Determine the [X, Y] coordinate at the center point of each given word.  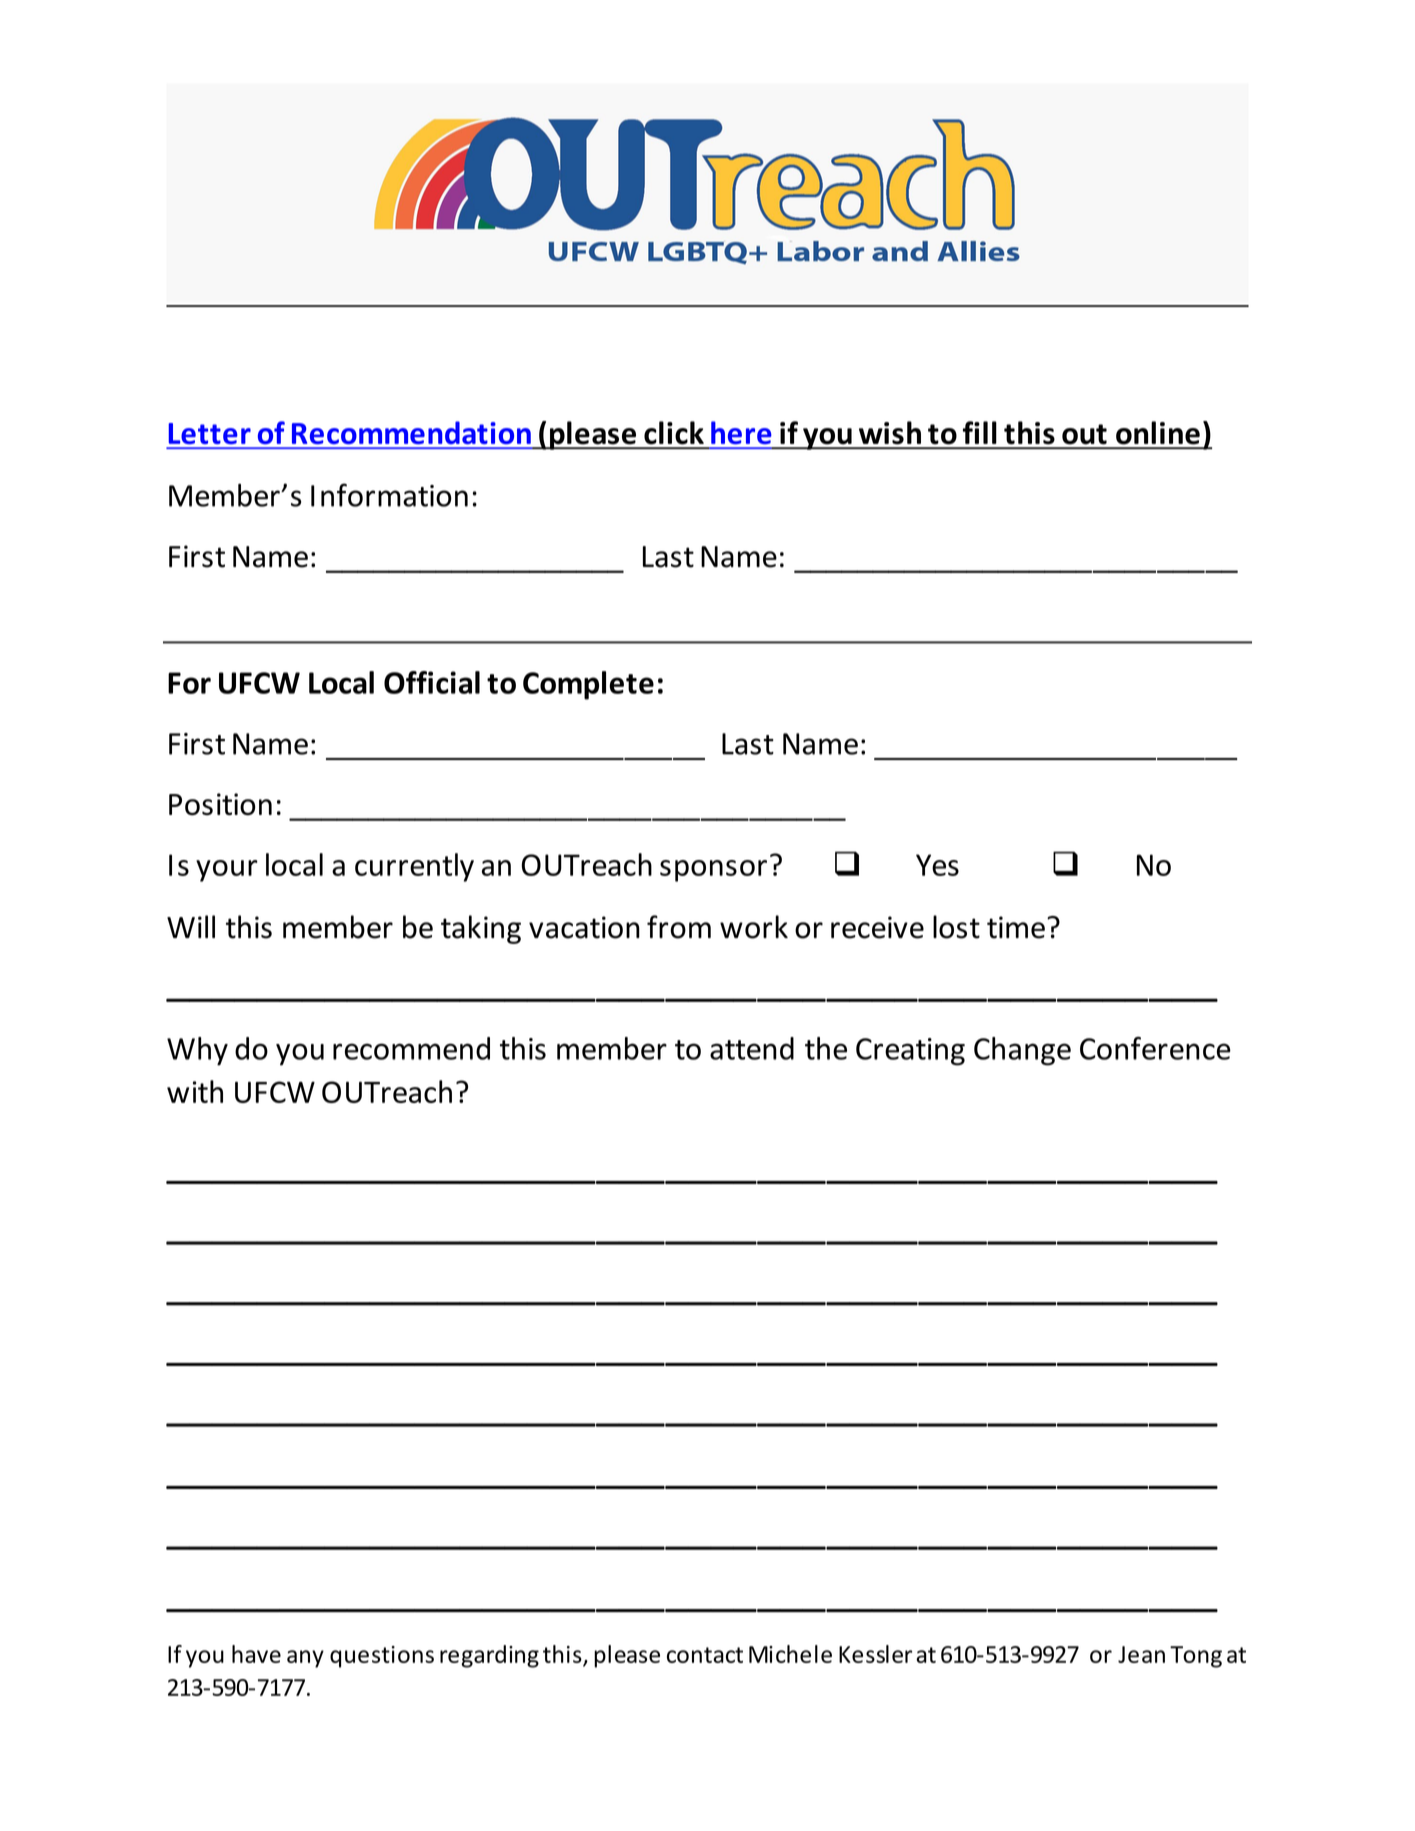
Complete [588, 685]
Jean [1141, 1654]
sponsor [713, 871]
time [1016, 927]
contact [705, 1655]
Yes [937, 865]
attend [752, 1048]
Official [432, 682]
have [256, 1654]
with [195, 1091]
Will [191, 926]
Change [1022, 1051]
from [679, 927]
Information [389, 495]
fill [980, 432]
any [305, 1659]
